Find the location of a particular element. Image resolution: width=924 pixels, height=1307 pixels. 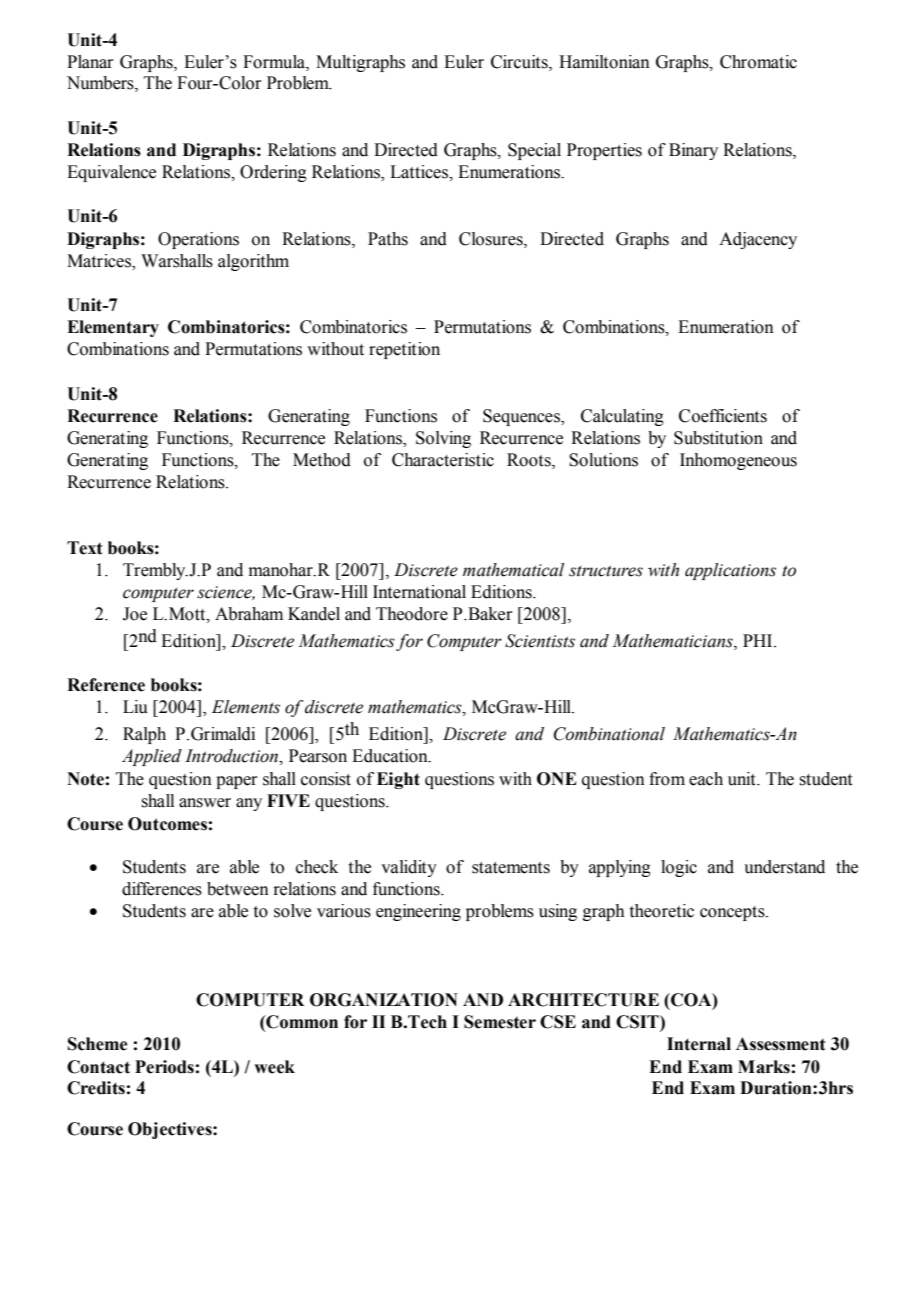

applications is located at coordinates (730, 571).
